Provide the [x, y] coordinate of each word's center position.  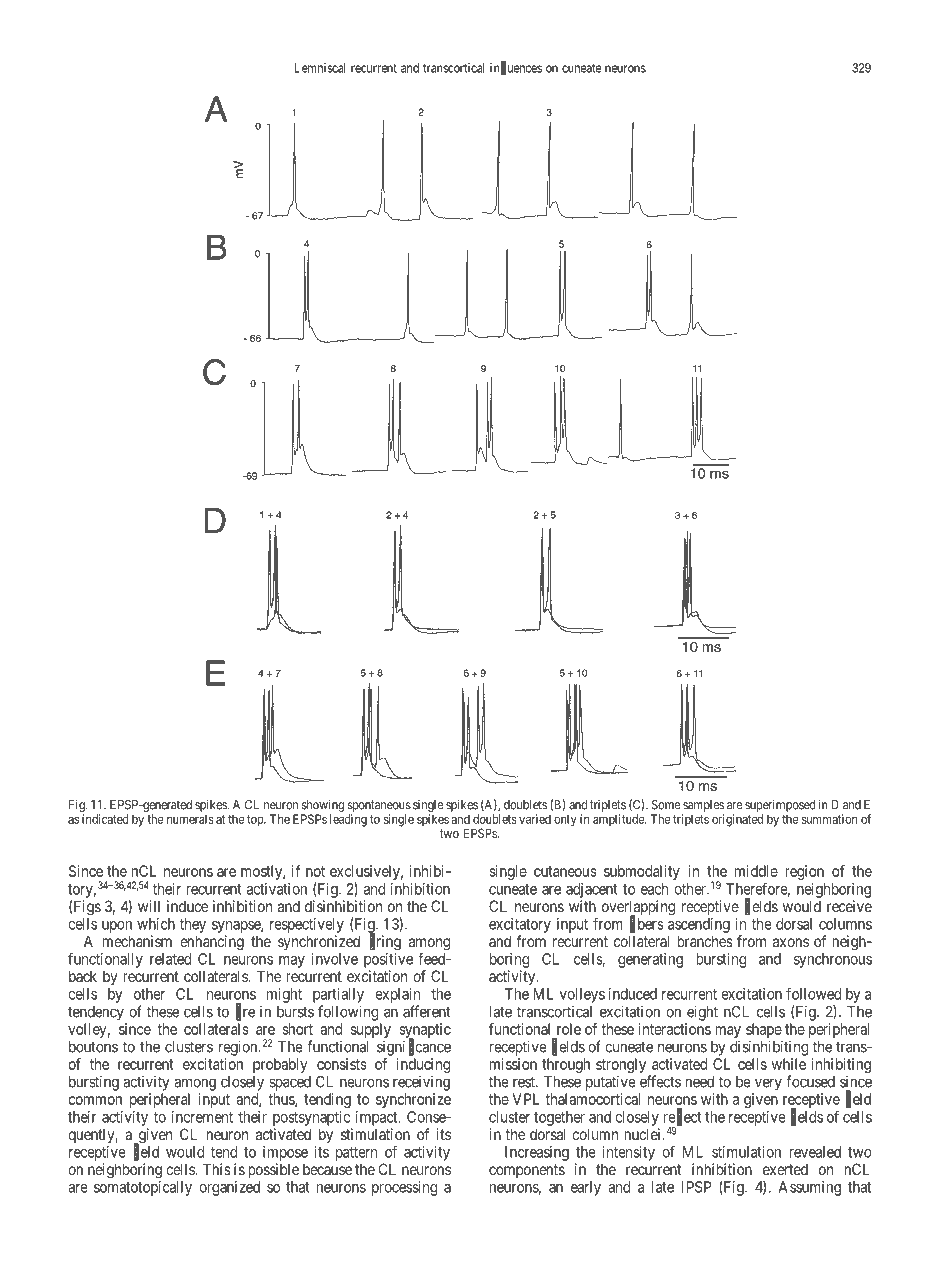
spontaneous [379, 807]
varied [535, 819]
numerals [190, 819]
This [217, 1169]
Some [666, 805]
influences [516, 68]
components [527, 1171]
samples [703, 807]
